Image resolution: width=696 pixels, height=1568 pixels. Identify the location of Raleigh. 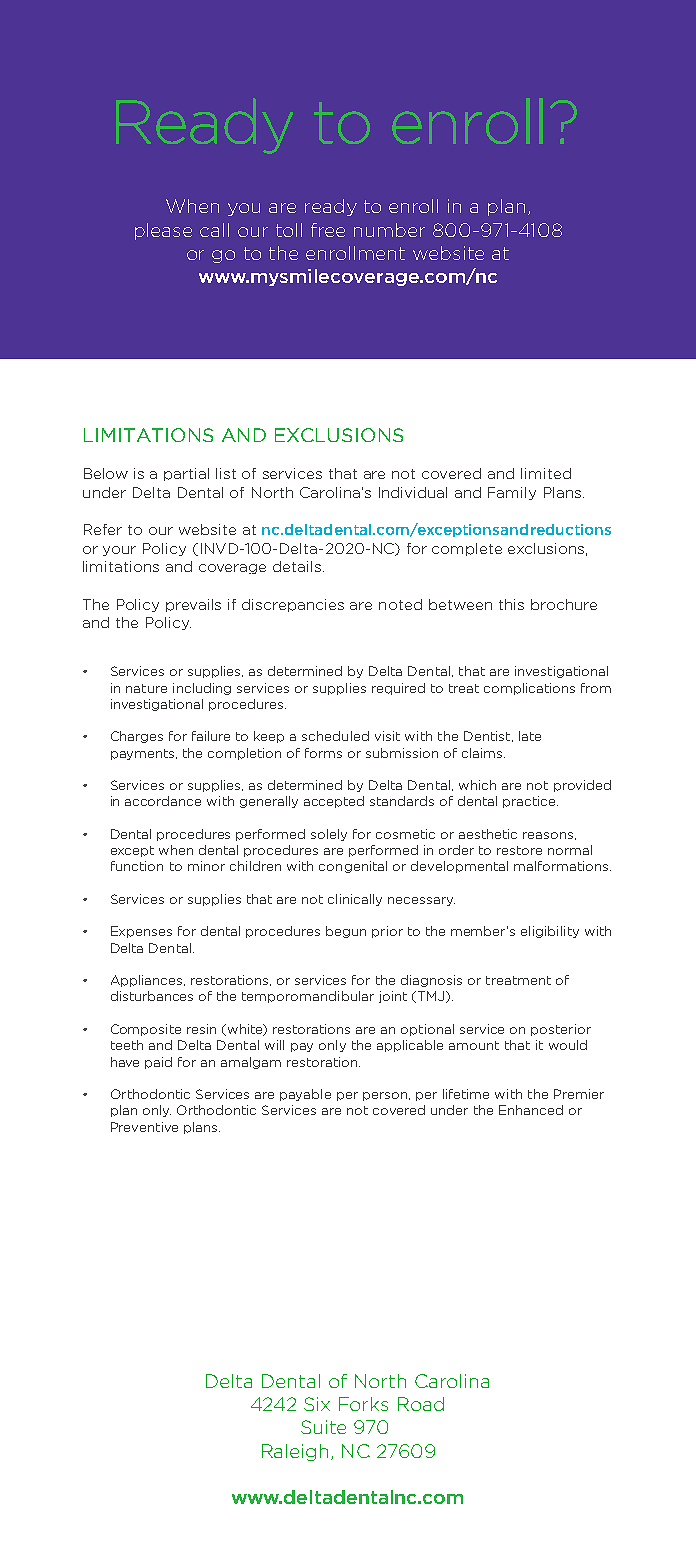
(295, 1452).
